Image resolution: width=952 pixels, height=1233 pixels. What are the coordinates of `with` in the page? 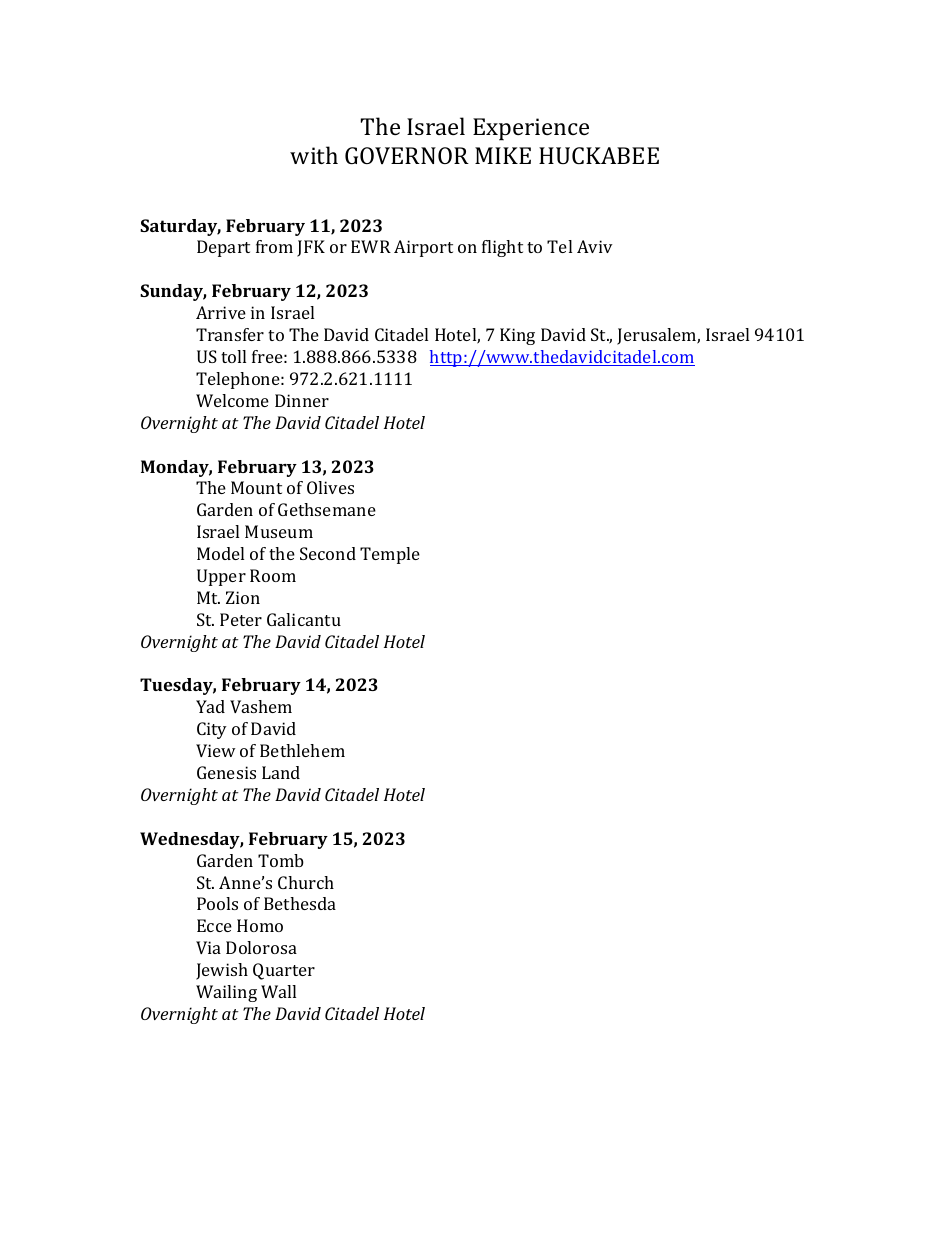 It's located at (314, 155).
